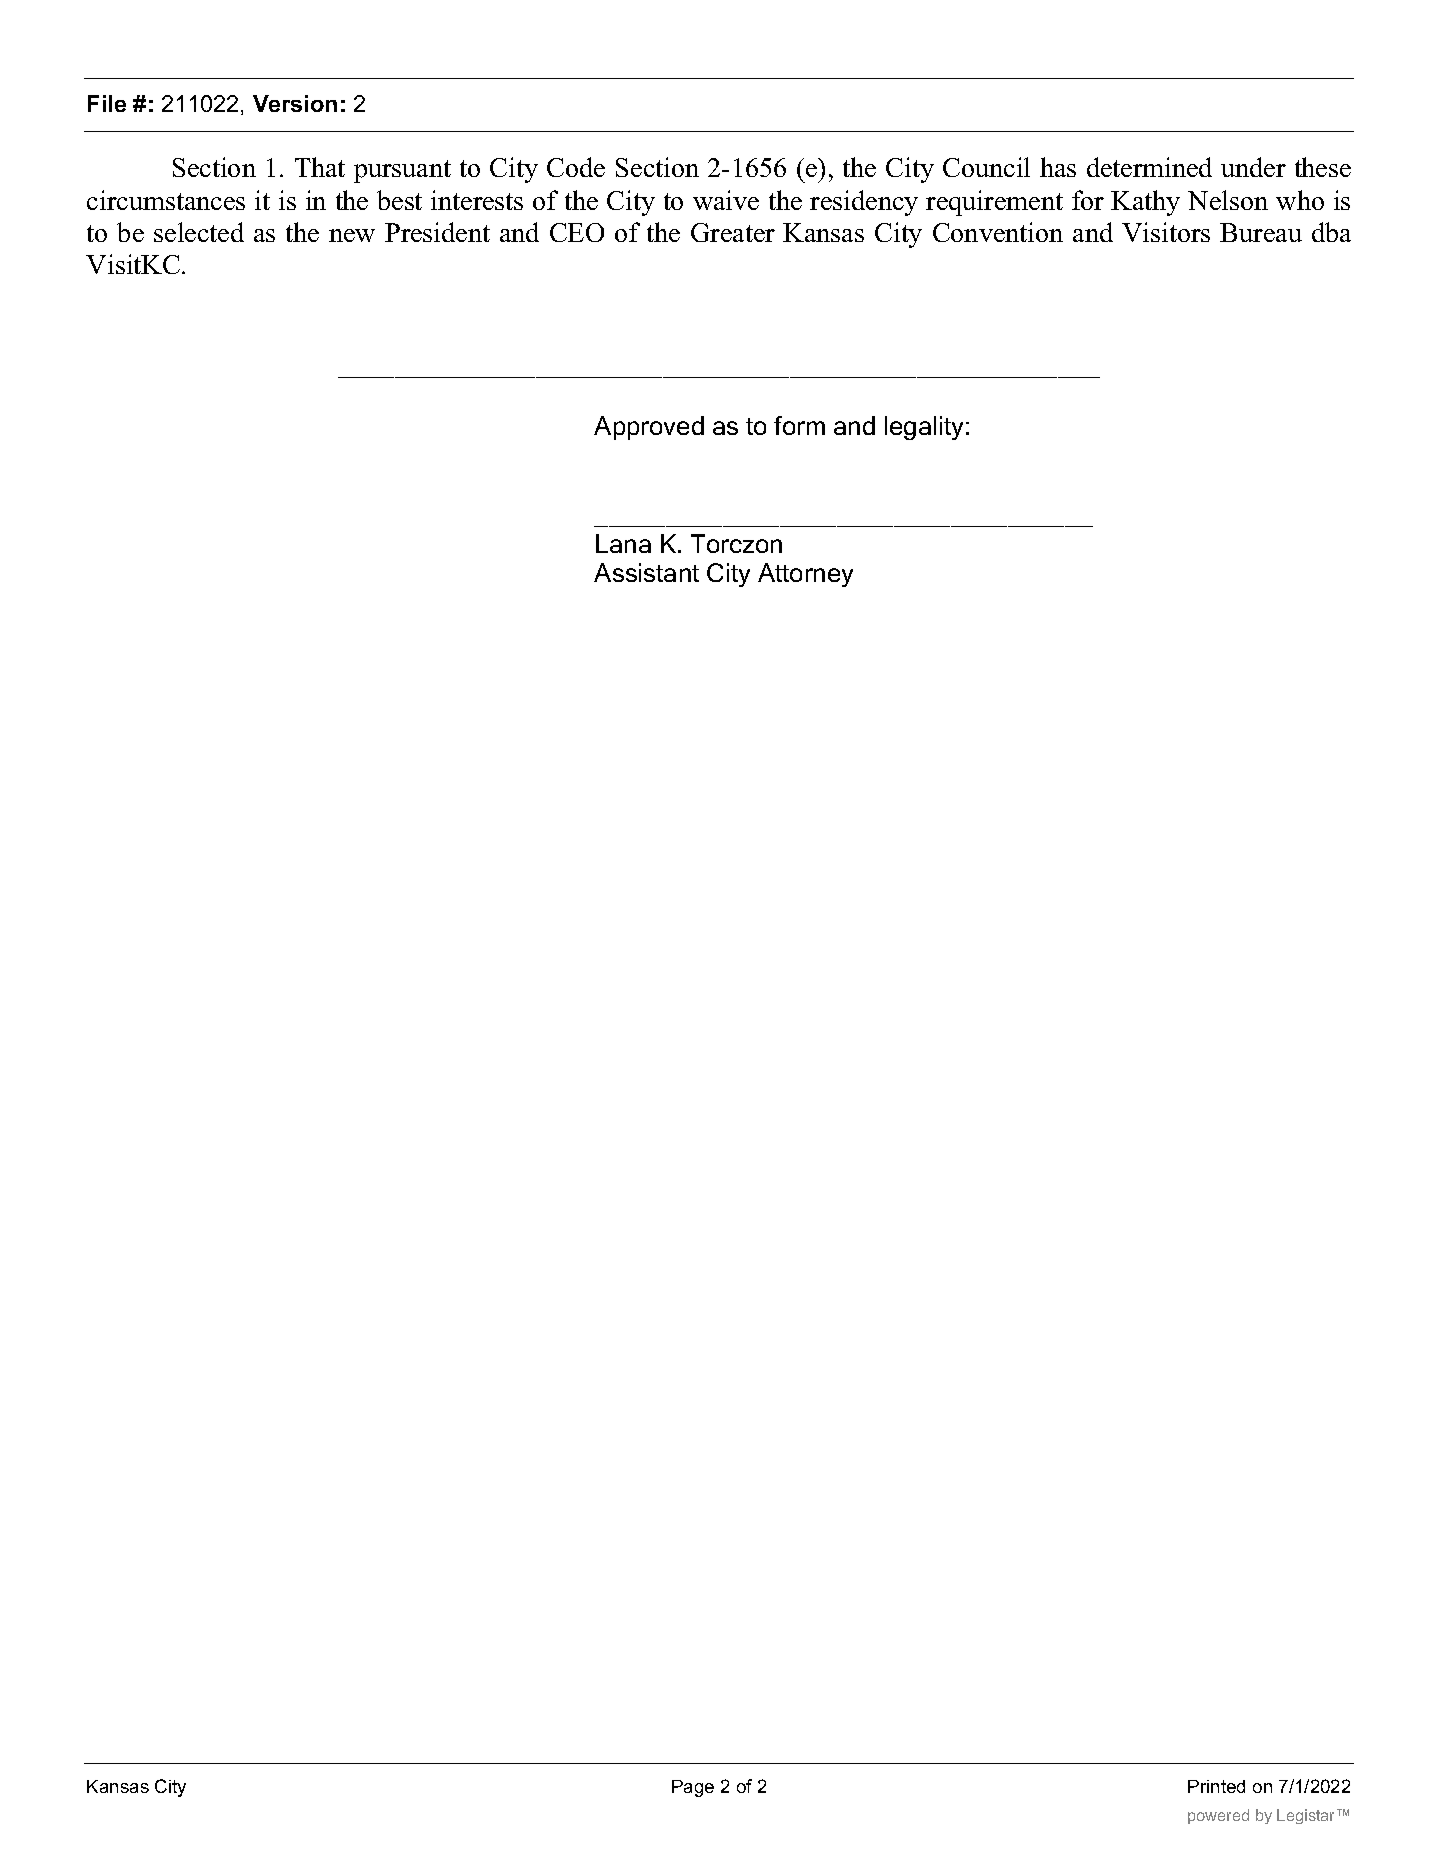 This document has height=1863, width=1439. What do you see at coordinates (1216, 1786) in the document?
I see `Printed` at bounding box center [1216, 1786].
